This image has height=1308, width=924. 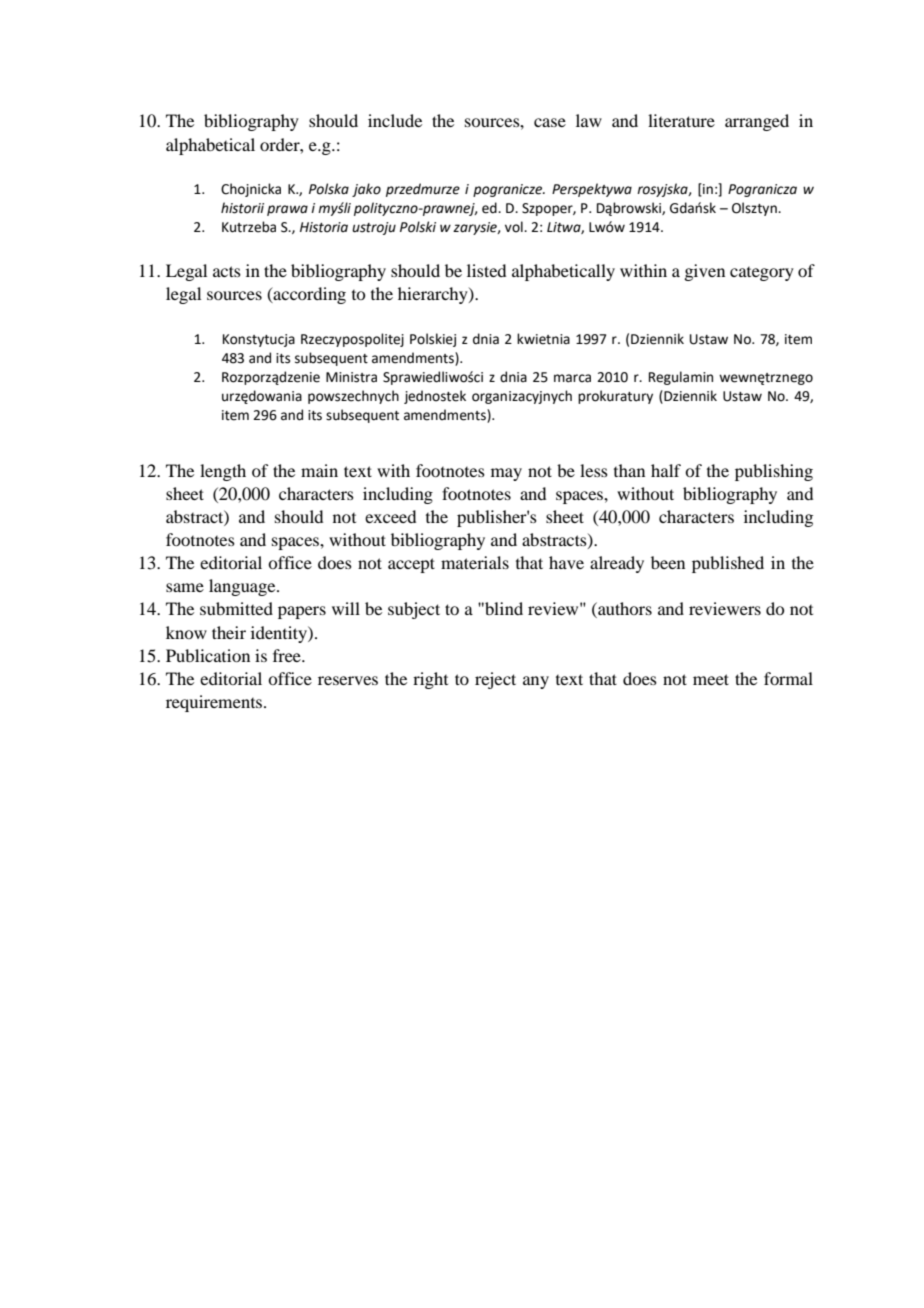 What do you see at coordinates (223, 472) in the image?
I see `length` at bounding box center [223, 472].
